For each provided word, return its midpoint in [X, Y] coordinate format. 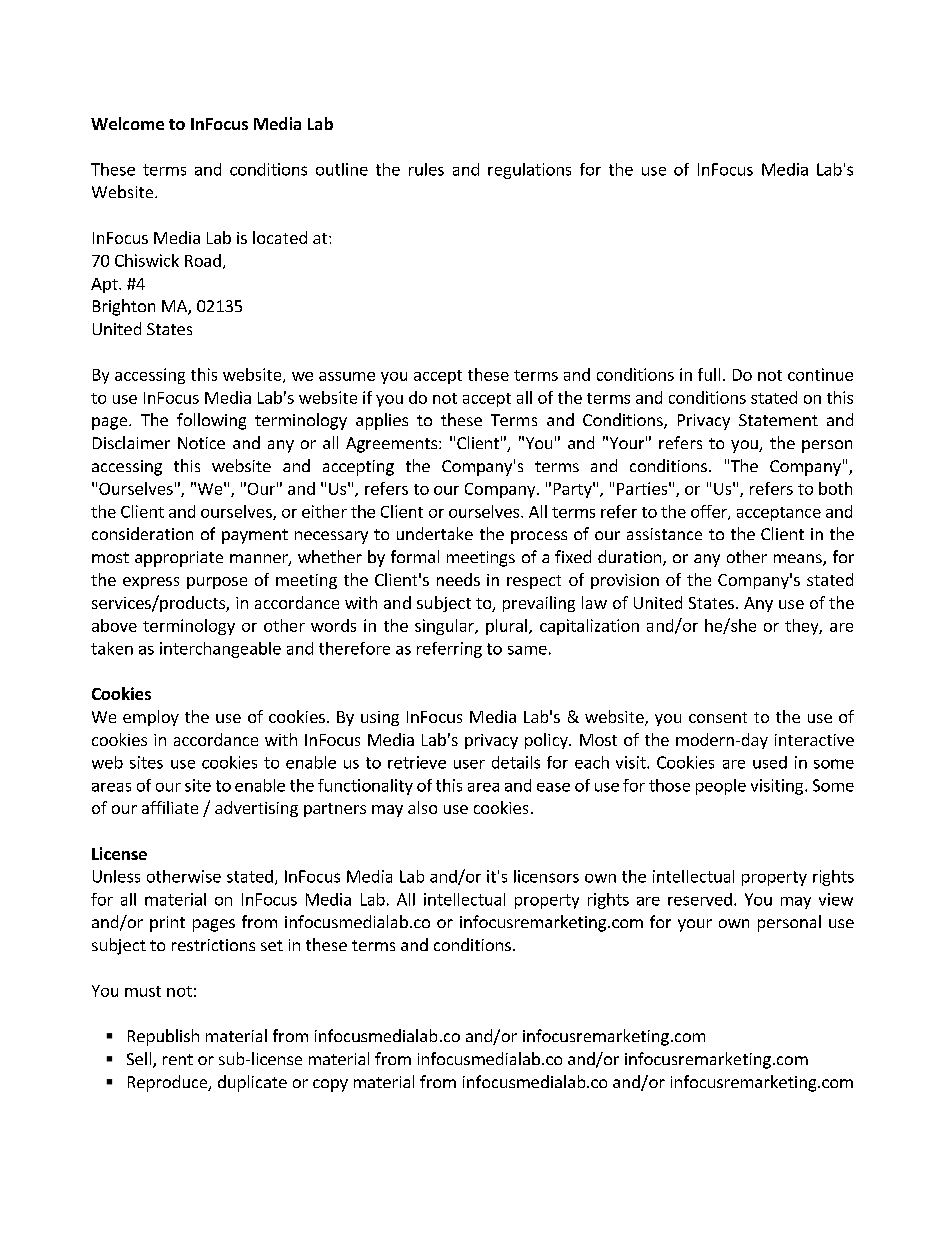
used [770, 762]
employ [151, 718]
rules [426, 169]
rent [178, 1059]
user [469, 764]
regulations [529, 171]
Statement [778, 420]
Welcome [127, 123]
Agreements [391, 445]
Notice [201, 443]
